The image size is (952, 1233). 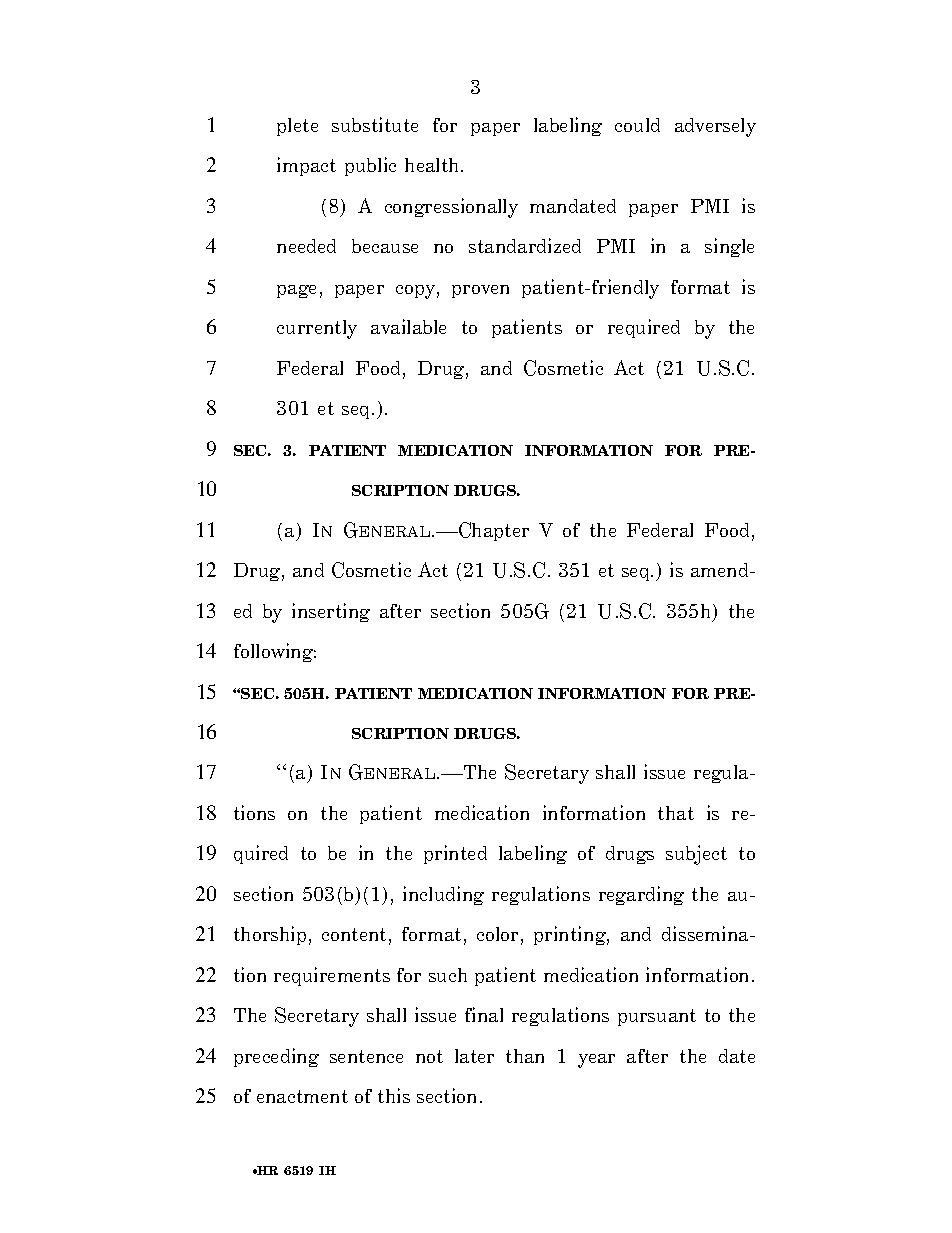 What do you see at coordinates (525, 1056) in the screenshot?
I see `than` at bounding box center [525, 1056].
